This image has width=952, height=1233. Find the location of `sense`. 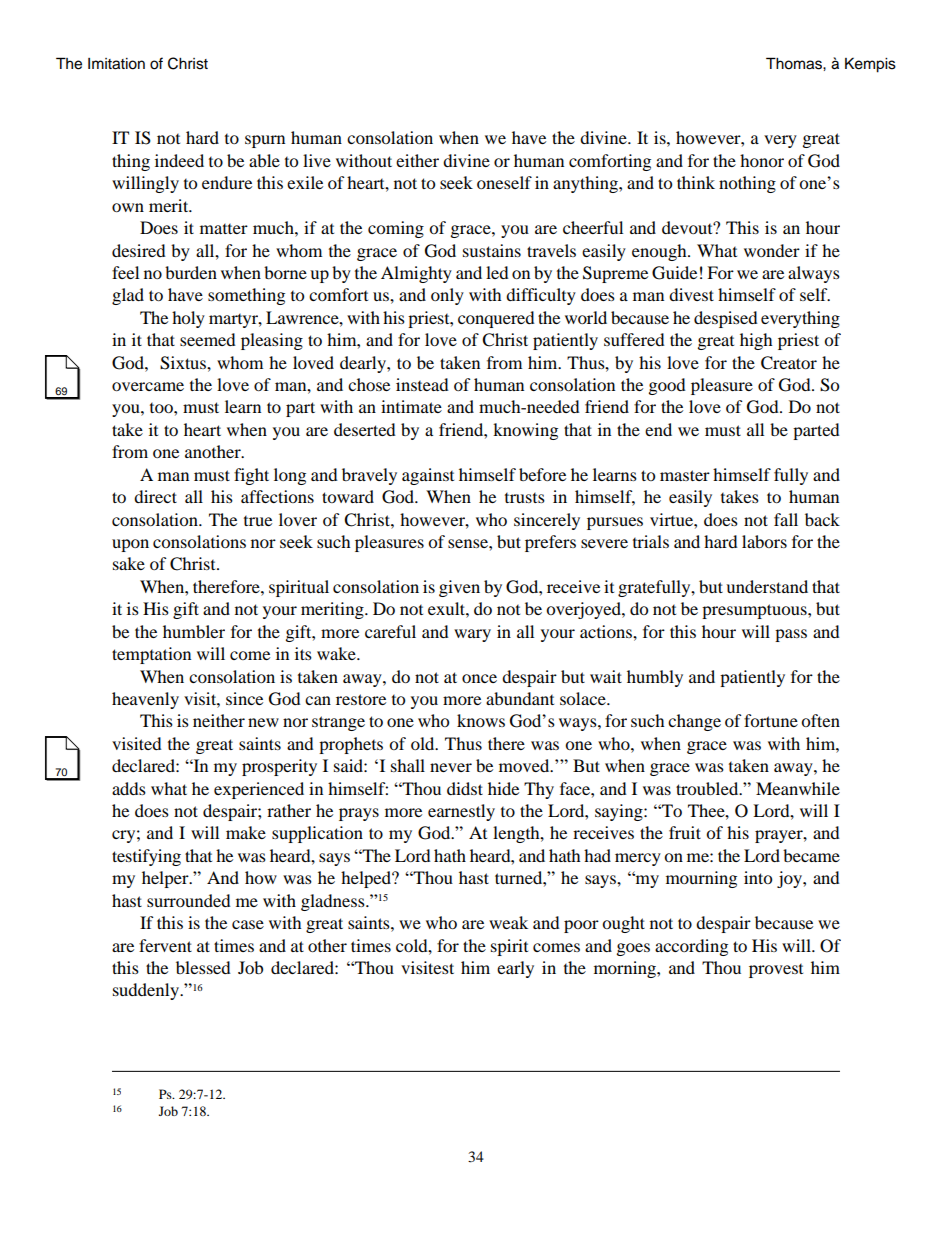

sense is located at coordinates (469, 543).
